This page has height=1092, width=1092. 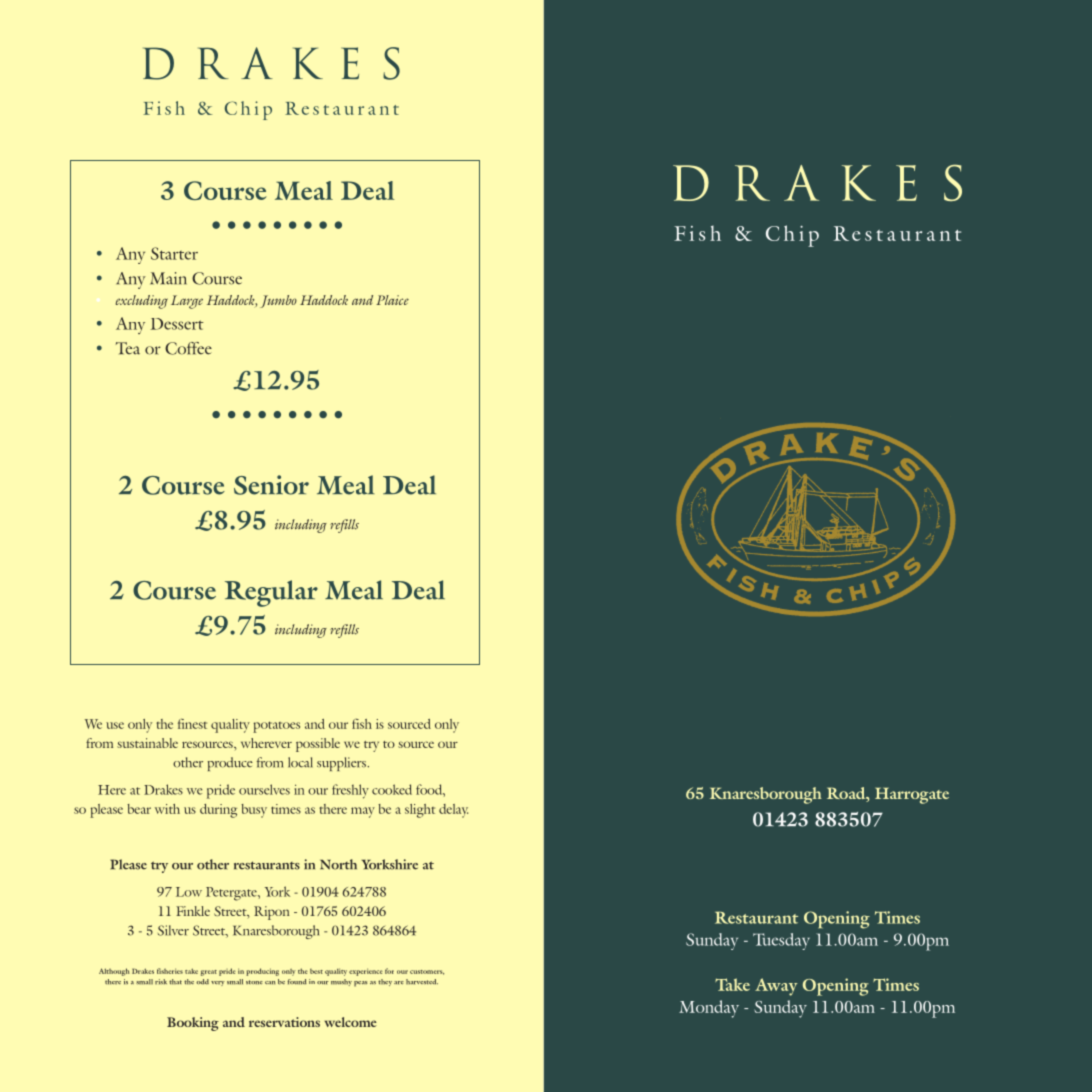 I want to click on Harrogate, so click(x=912, y=796).
